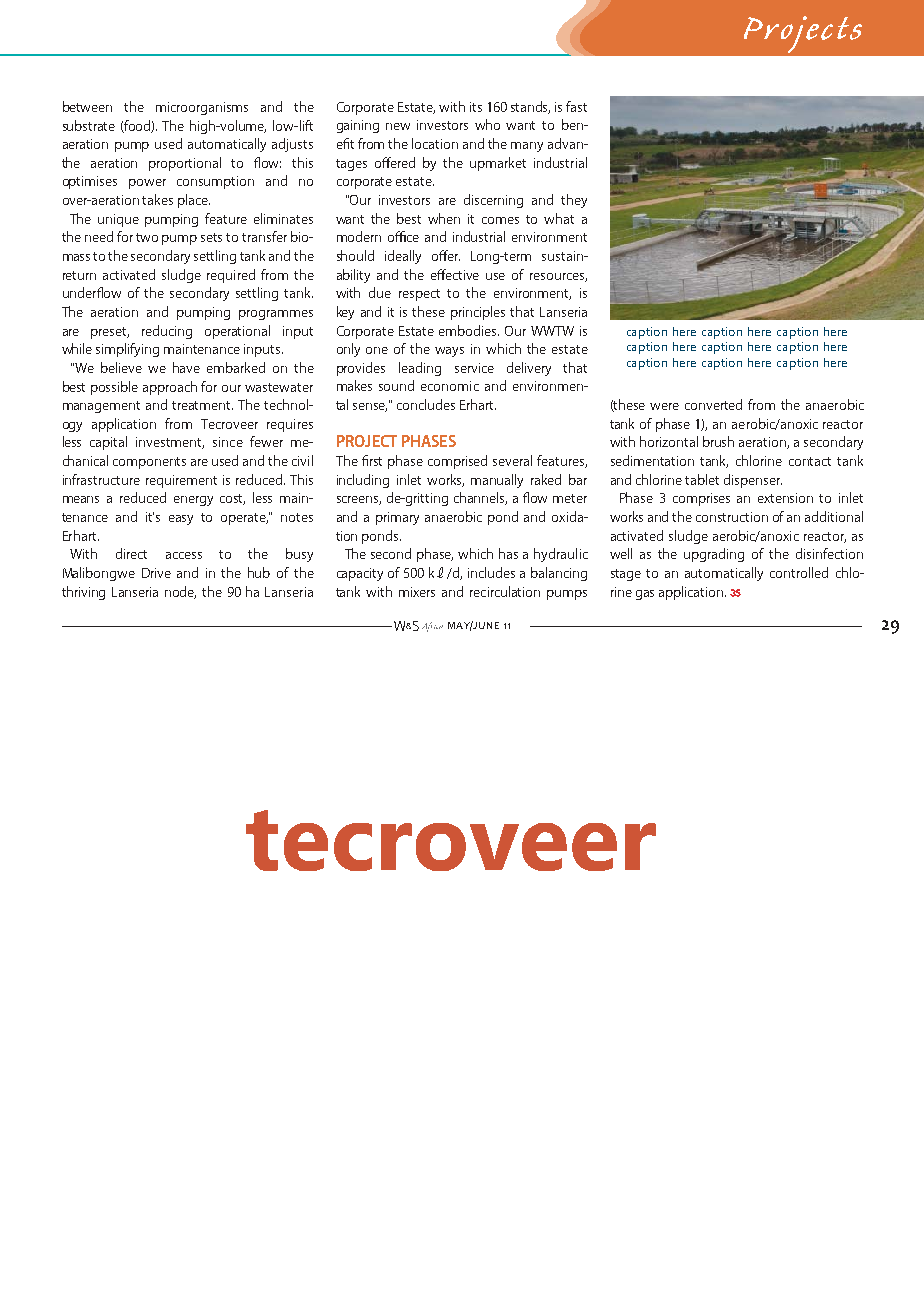 The width and height of the screenshot is (924, 1308). What do you see at coordinates (713, 404) in the screenshot?
I see `converted` at bounding box center [713, 404].
